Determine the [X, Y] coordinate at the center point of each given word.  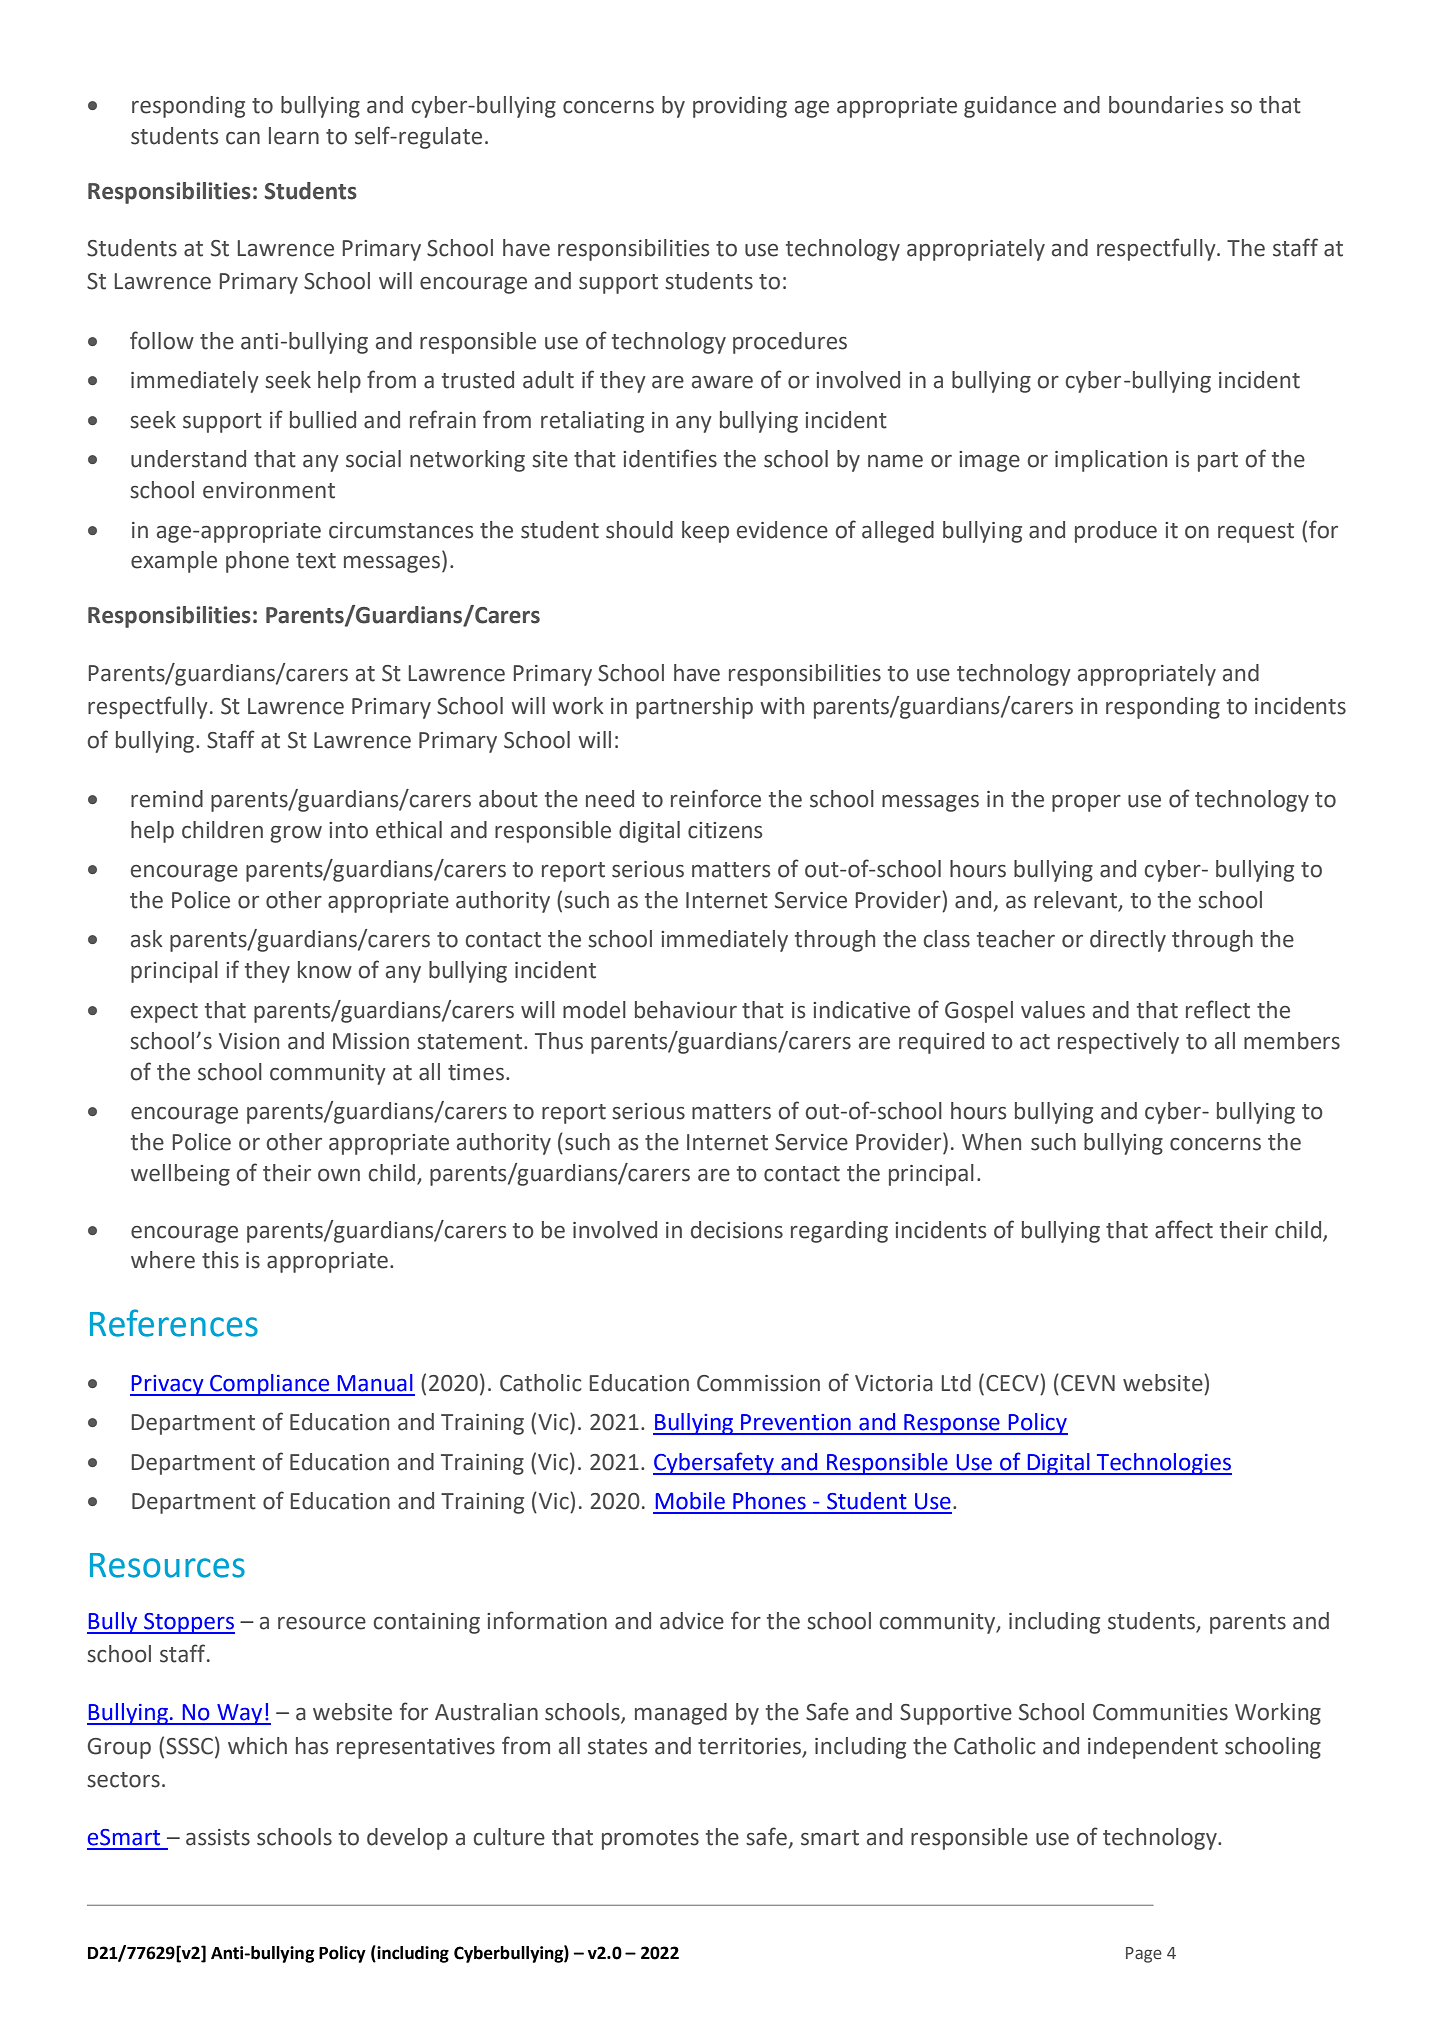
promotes [650, 1840]
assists [218, 1837]
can [243, 138]
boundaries [1166, 105]
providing [740, 107]
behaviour [686, 1010]
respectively [1118, 1043]
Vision [249, 1041]
